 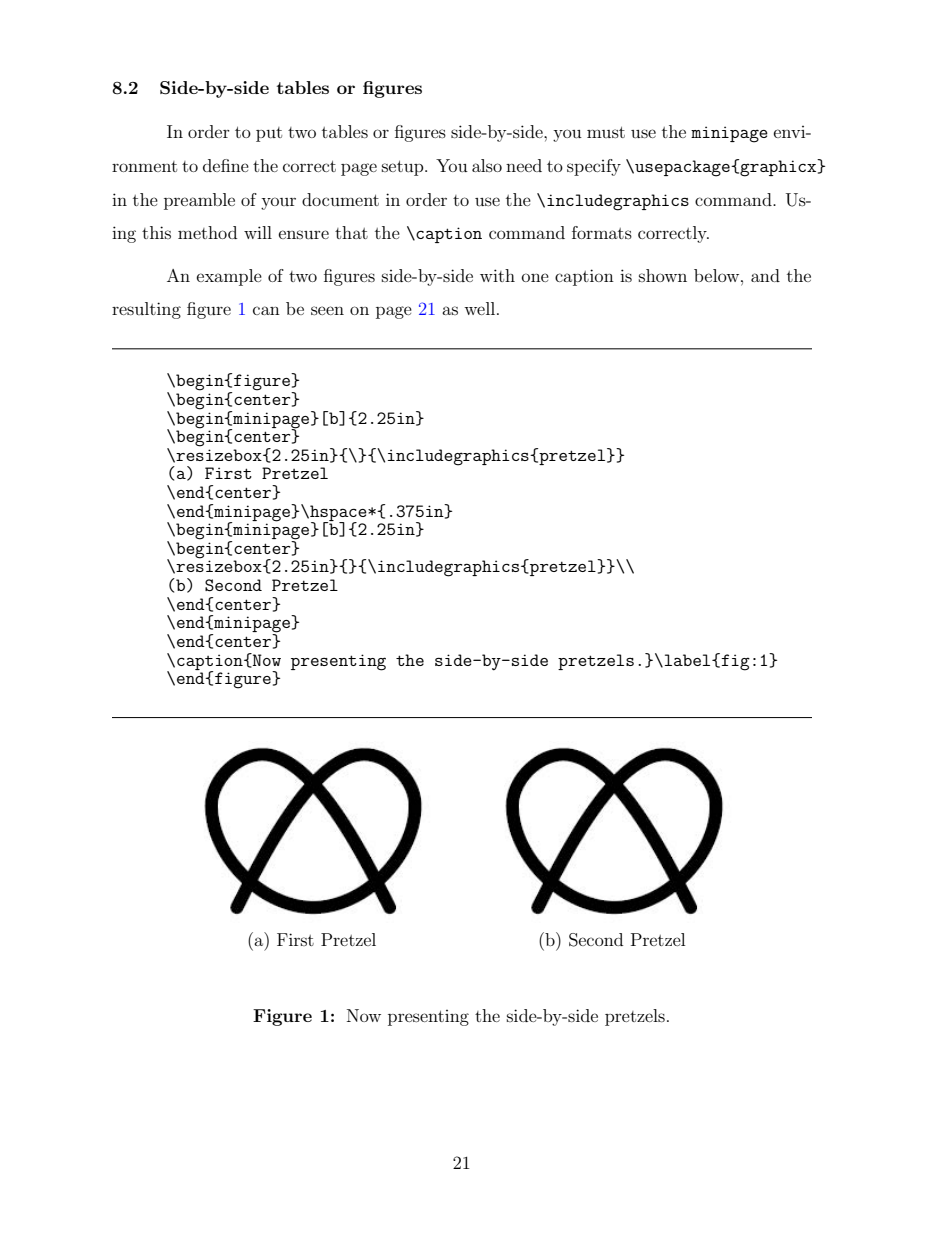 I want to click on shown, so click(x=663, y=275).
